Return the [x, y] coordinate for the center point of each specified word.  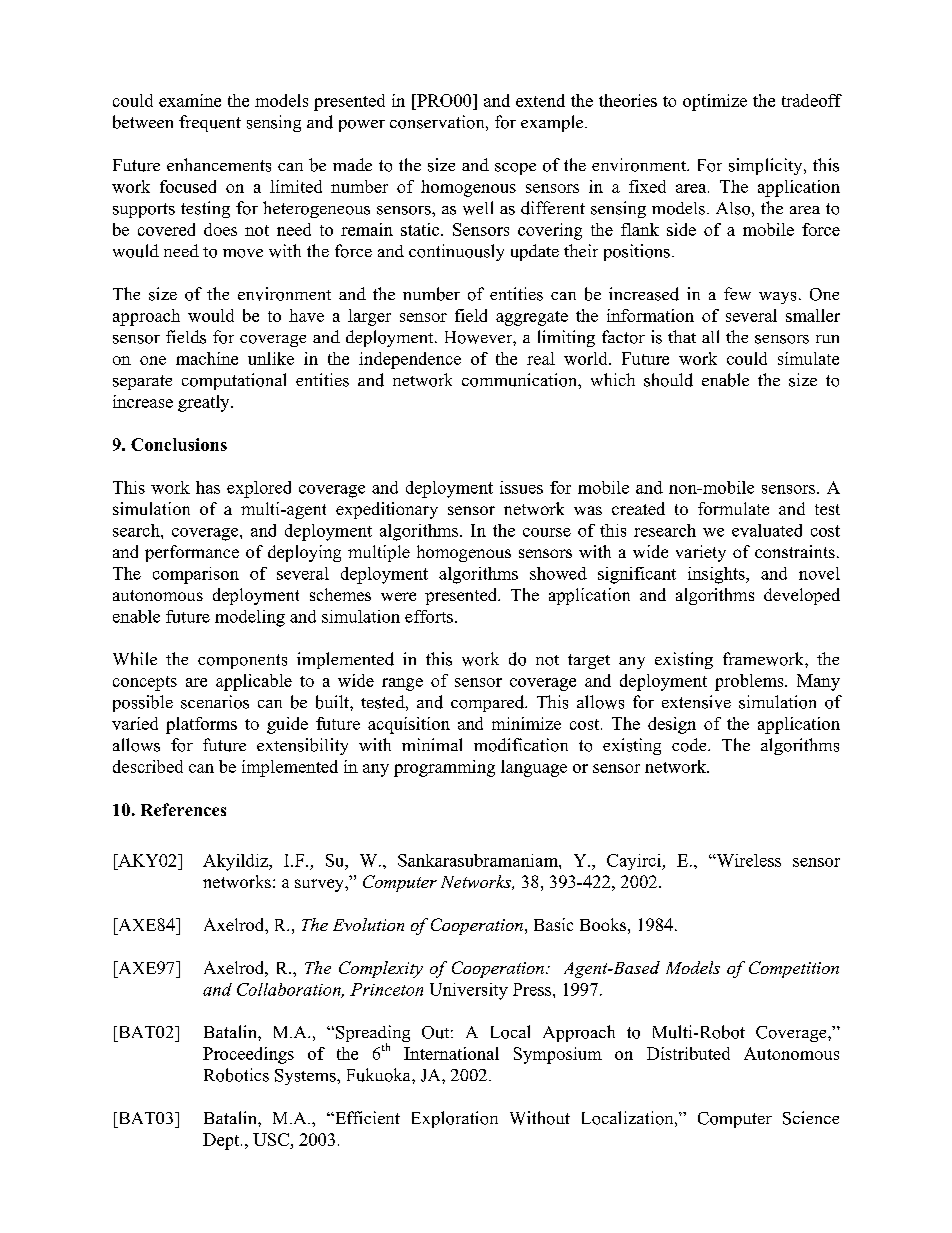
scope [515, 169]
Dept [222, 1141]
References [183, 809]
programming [444, 768]
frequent [210, 123]
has [208, 487]
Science [811, 1118]
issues [521, 487]
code [690, 745]
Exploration [455, 1119]
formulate [733, 508]
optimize [715, 102]
